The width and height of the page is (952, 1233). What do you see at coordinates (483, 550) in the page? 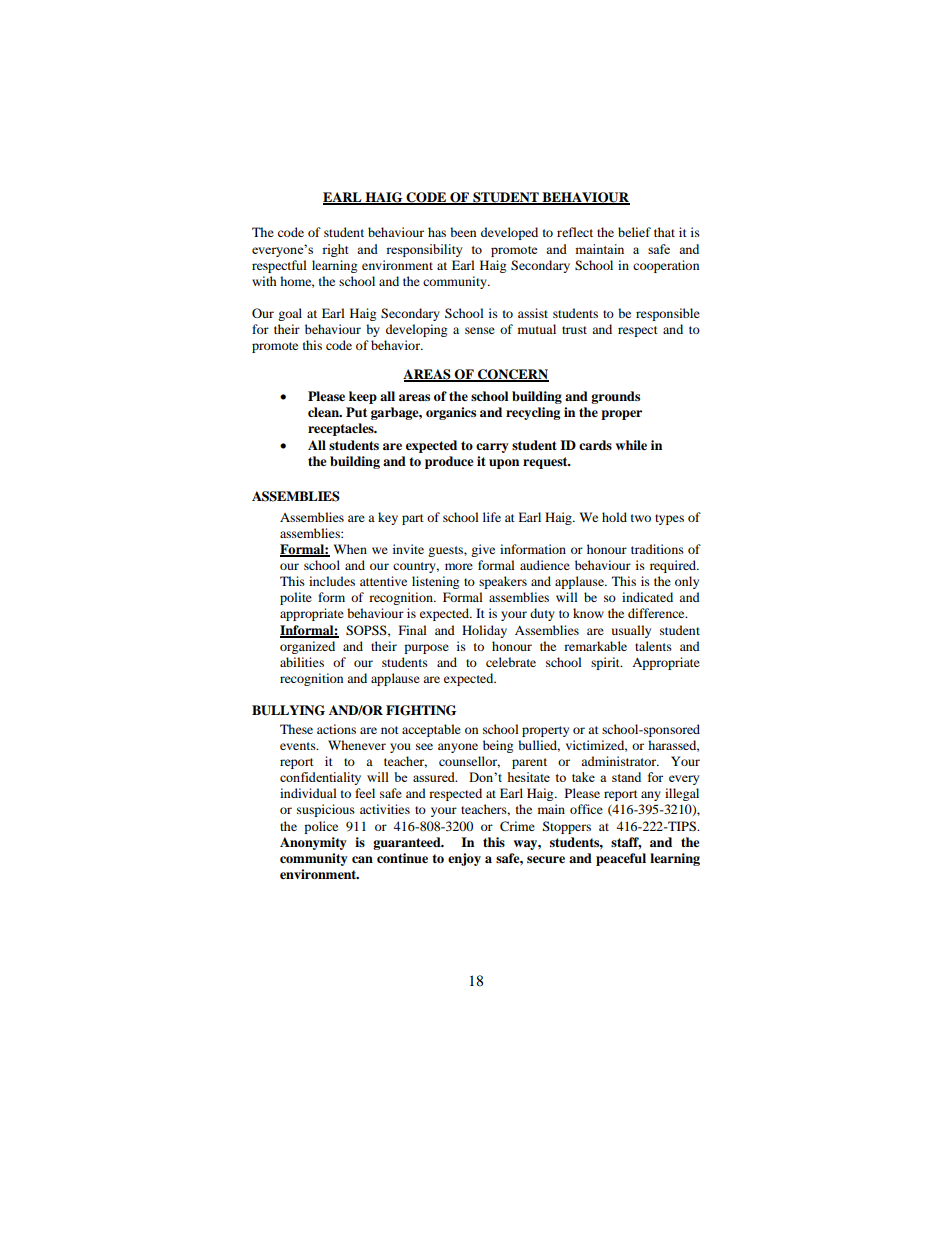
I see `give` at bounding box center [483, 550].
